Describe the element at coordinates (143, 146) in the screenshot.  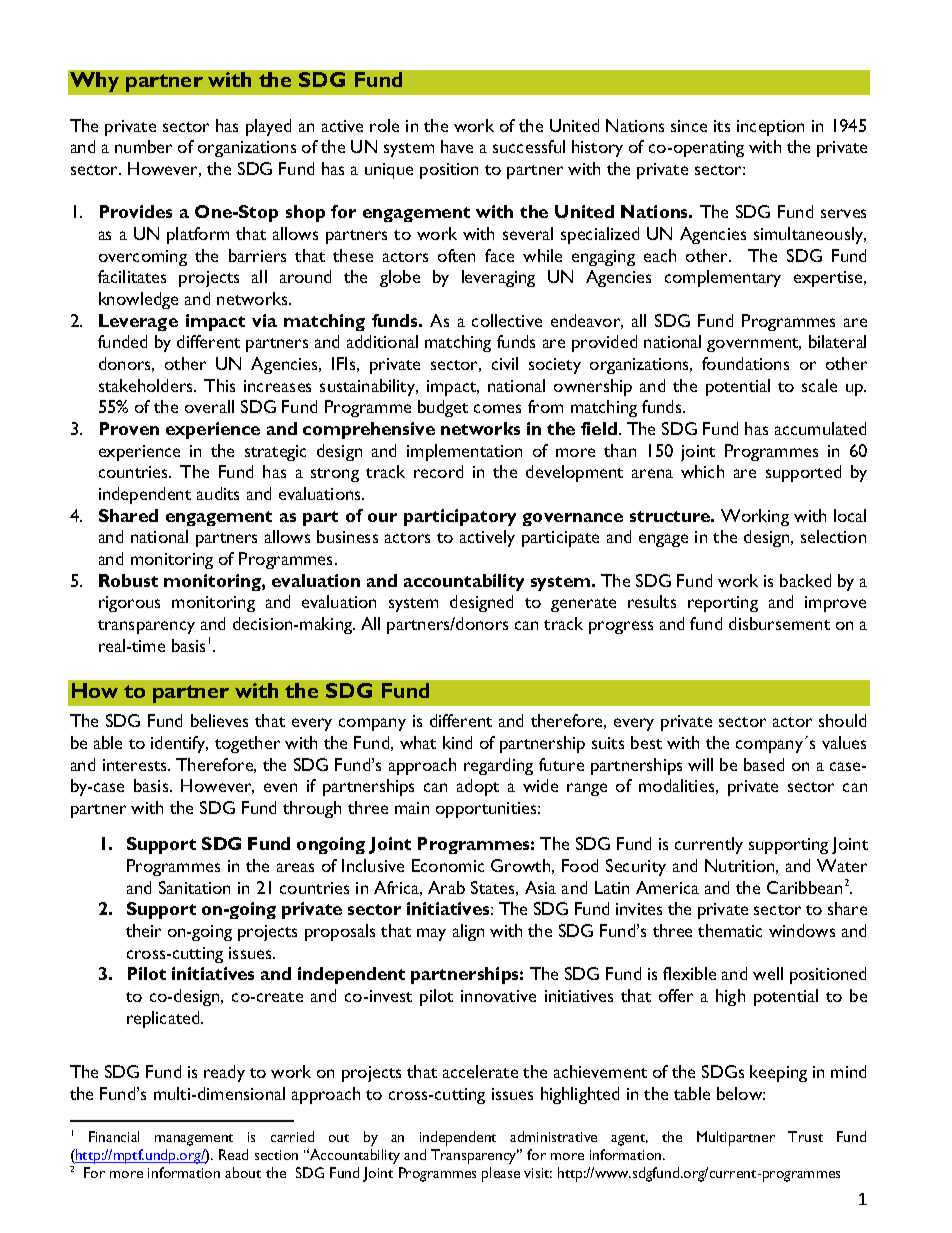
I see `number` at that location.
